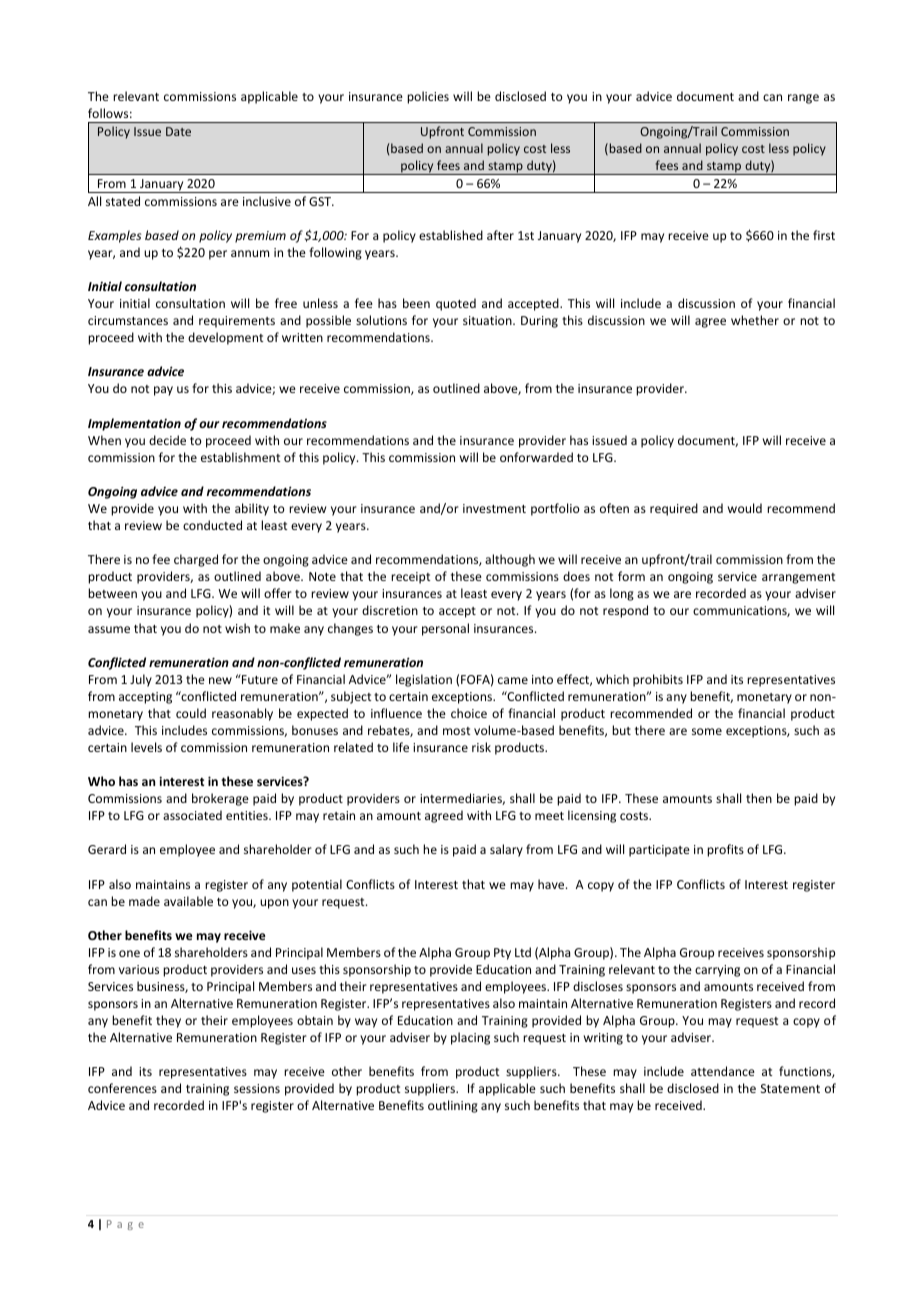 The height and width of the screenshot is (1308, 924). I want to click on Date, so click(178, 131).
